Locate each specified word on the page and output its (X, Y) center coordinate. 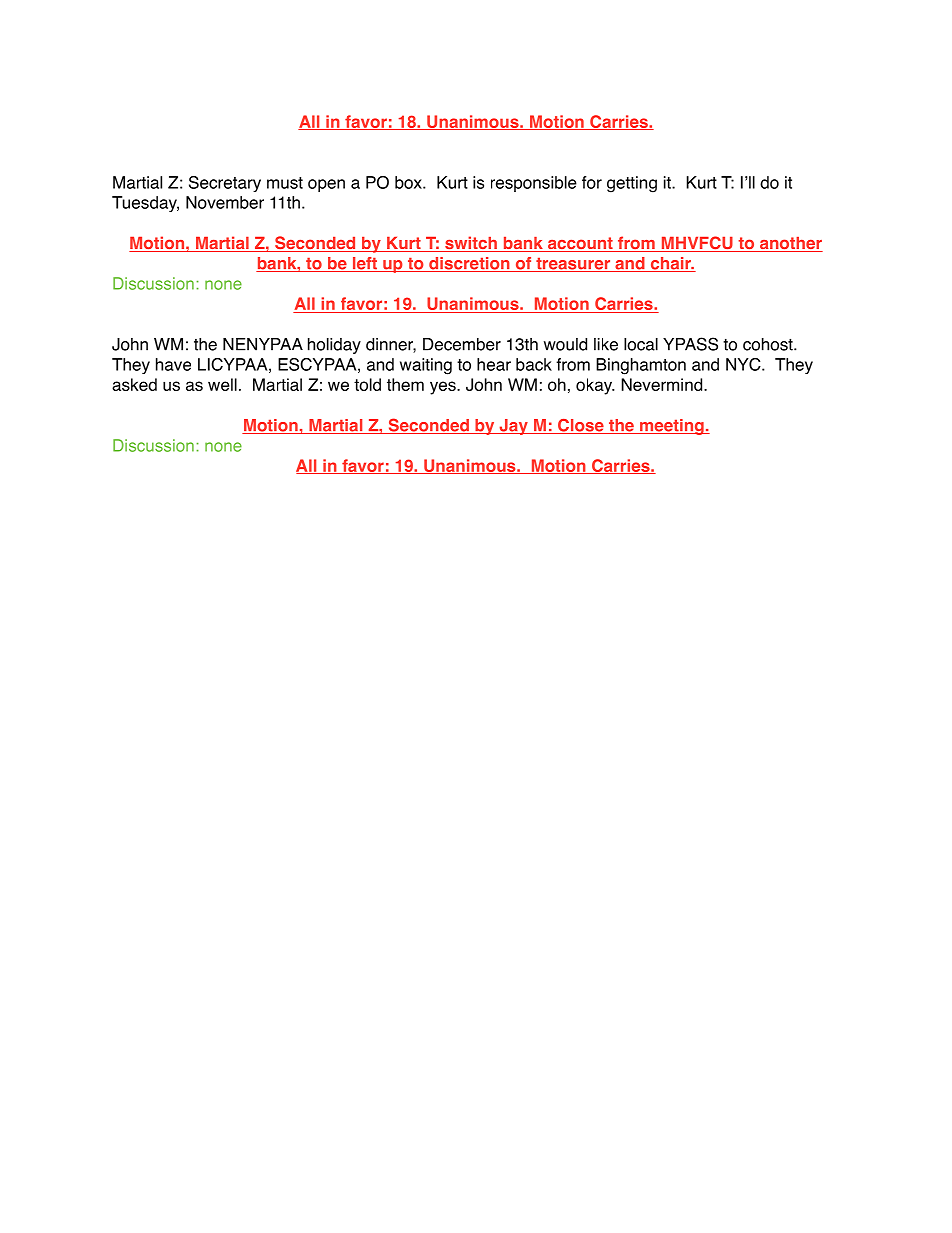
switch (471, 244)
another (790, 244)
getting (632, 184)
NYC (744, 364)
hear (494, 364)
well (222, 384)
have (173, 364)
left (364, 264)
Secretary (225, 184)
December (462, 344)
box (409, 182)
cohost (769, 344)
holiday (334, 346)
